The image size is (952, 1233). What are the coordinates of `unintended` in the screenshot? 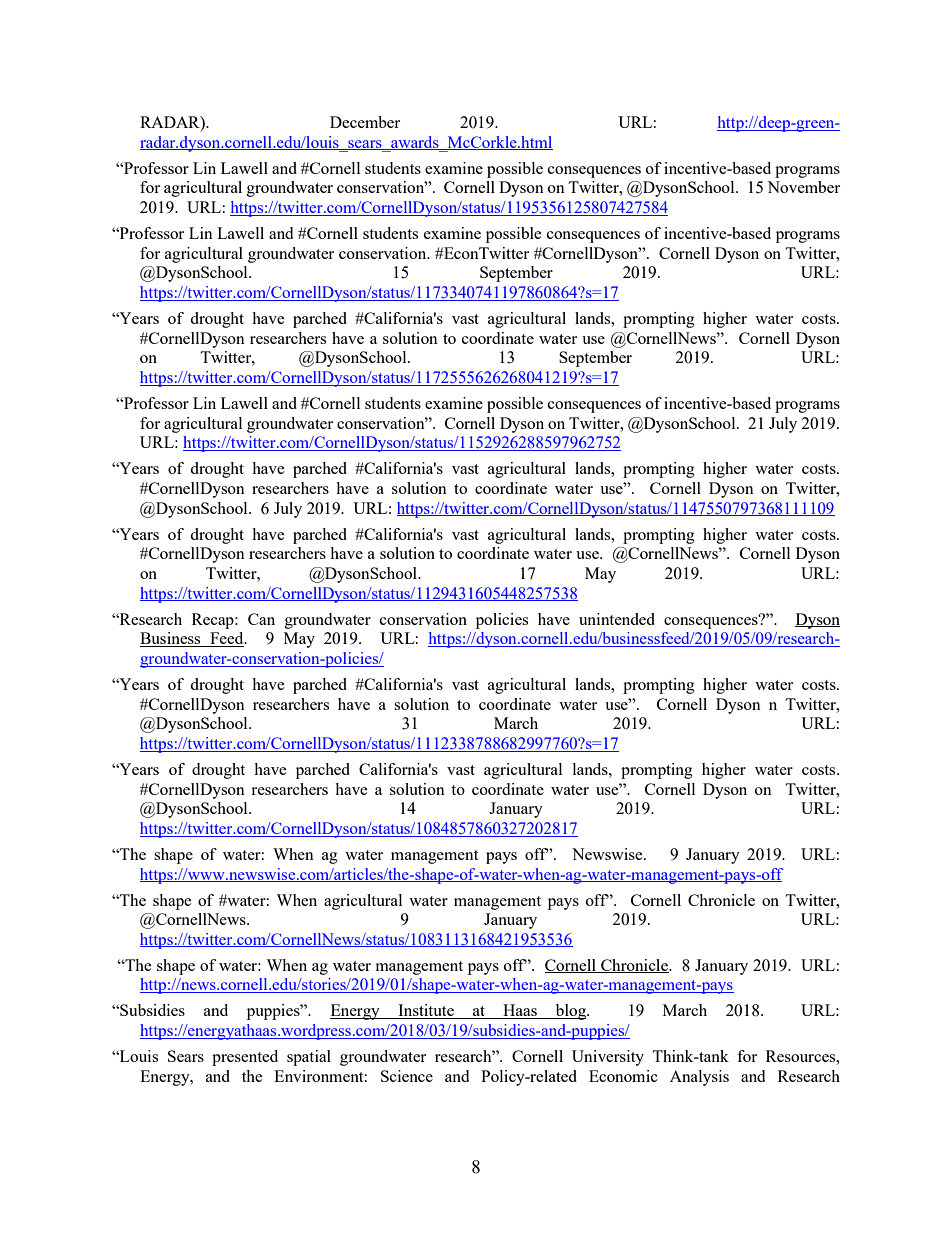 It's located at (617, 619).
